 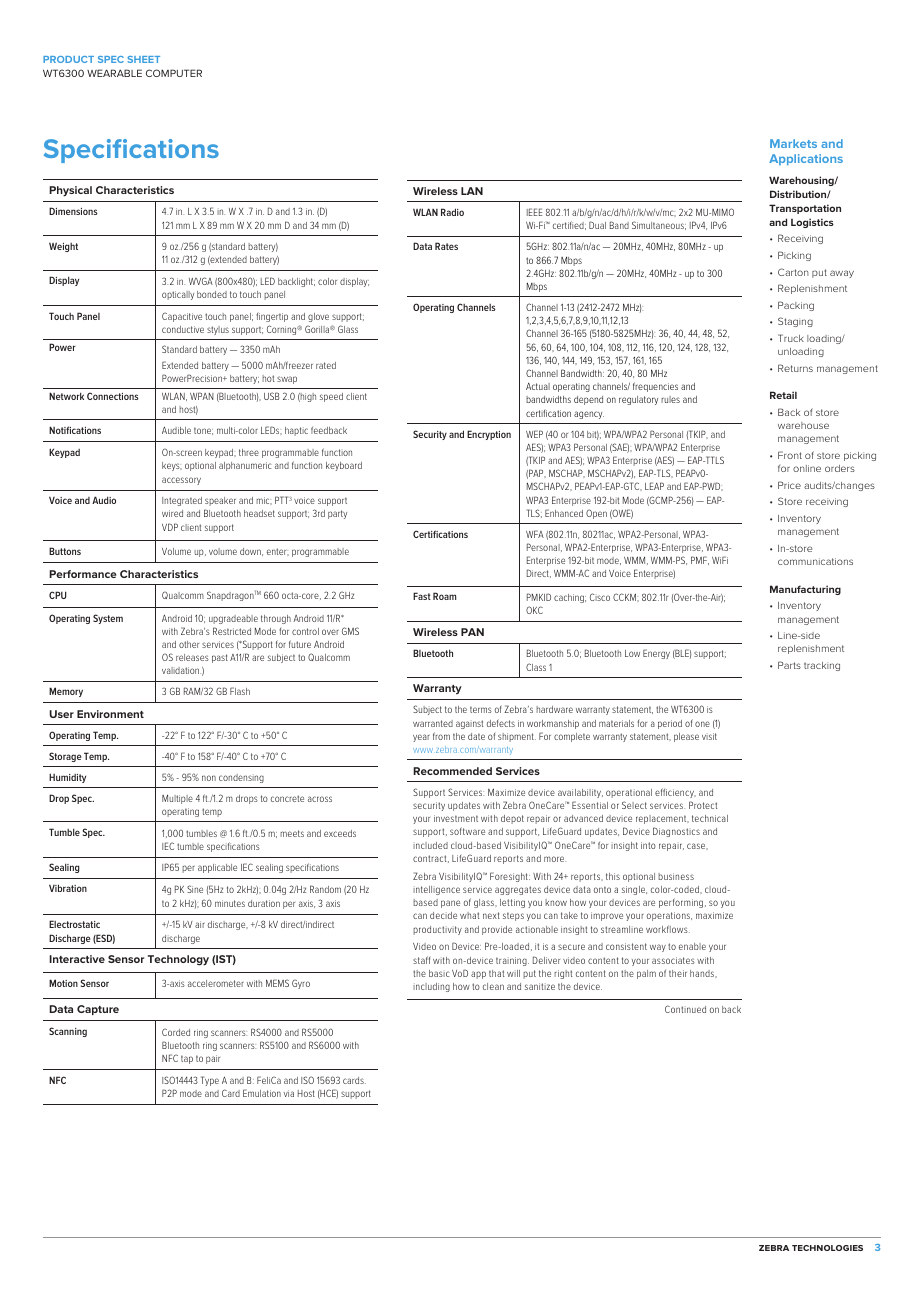 What do you see at coordinates (452, 212) in the image?
I see `Radio` at bounding box center [452, 212].
